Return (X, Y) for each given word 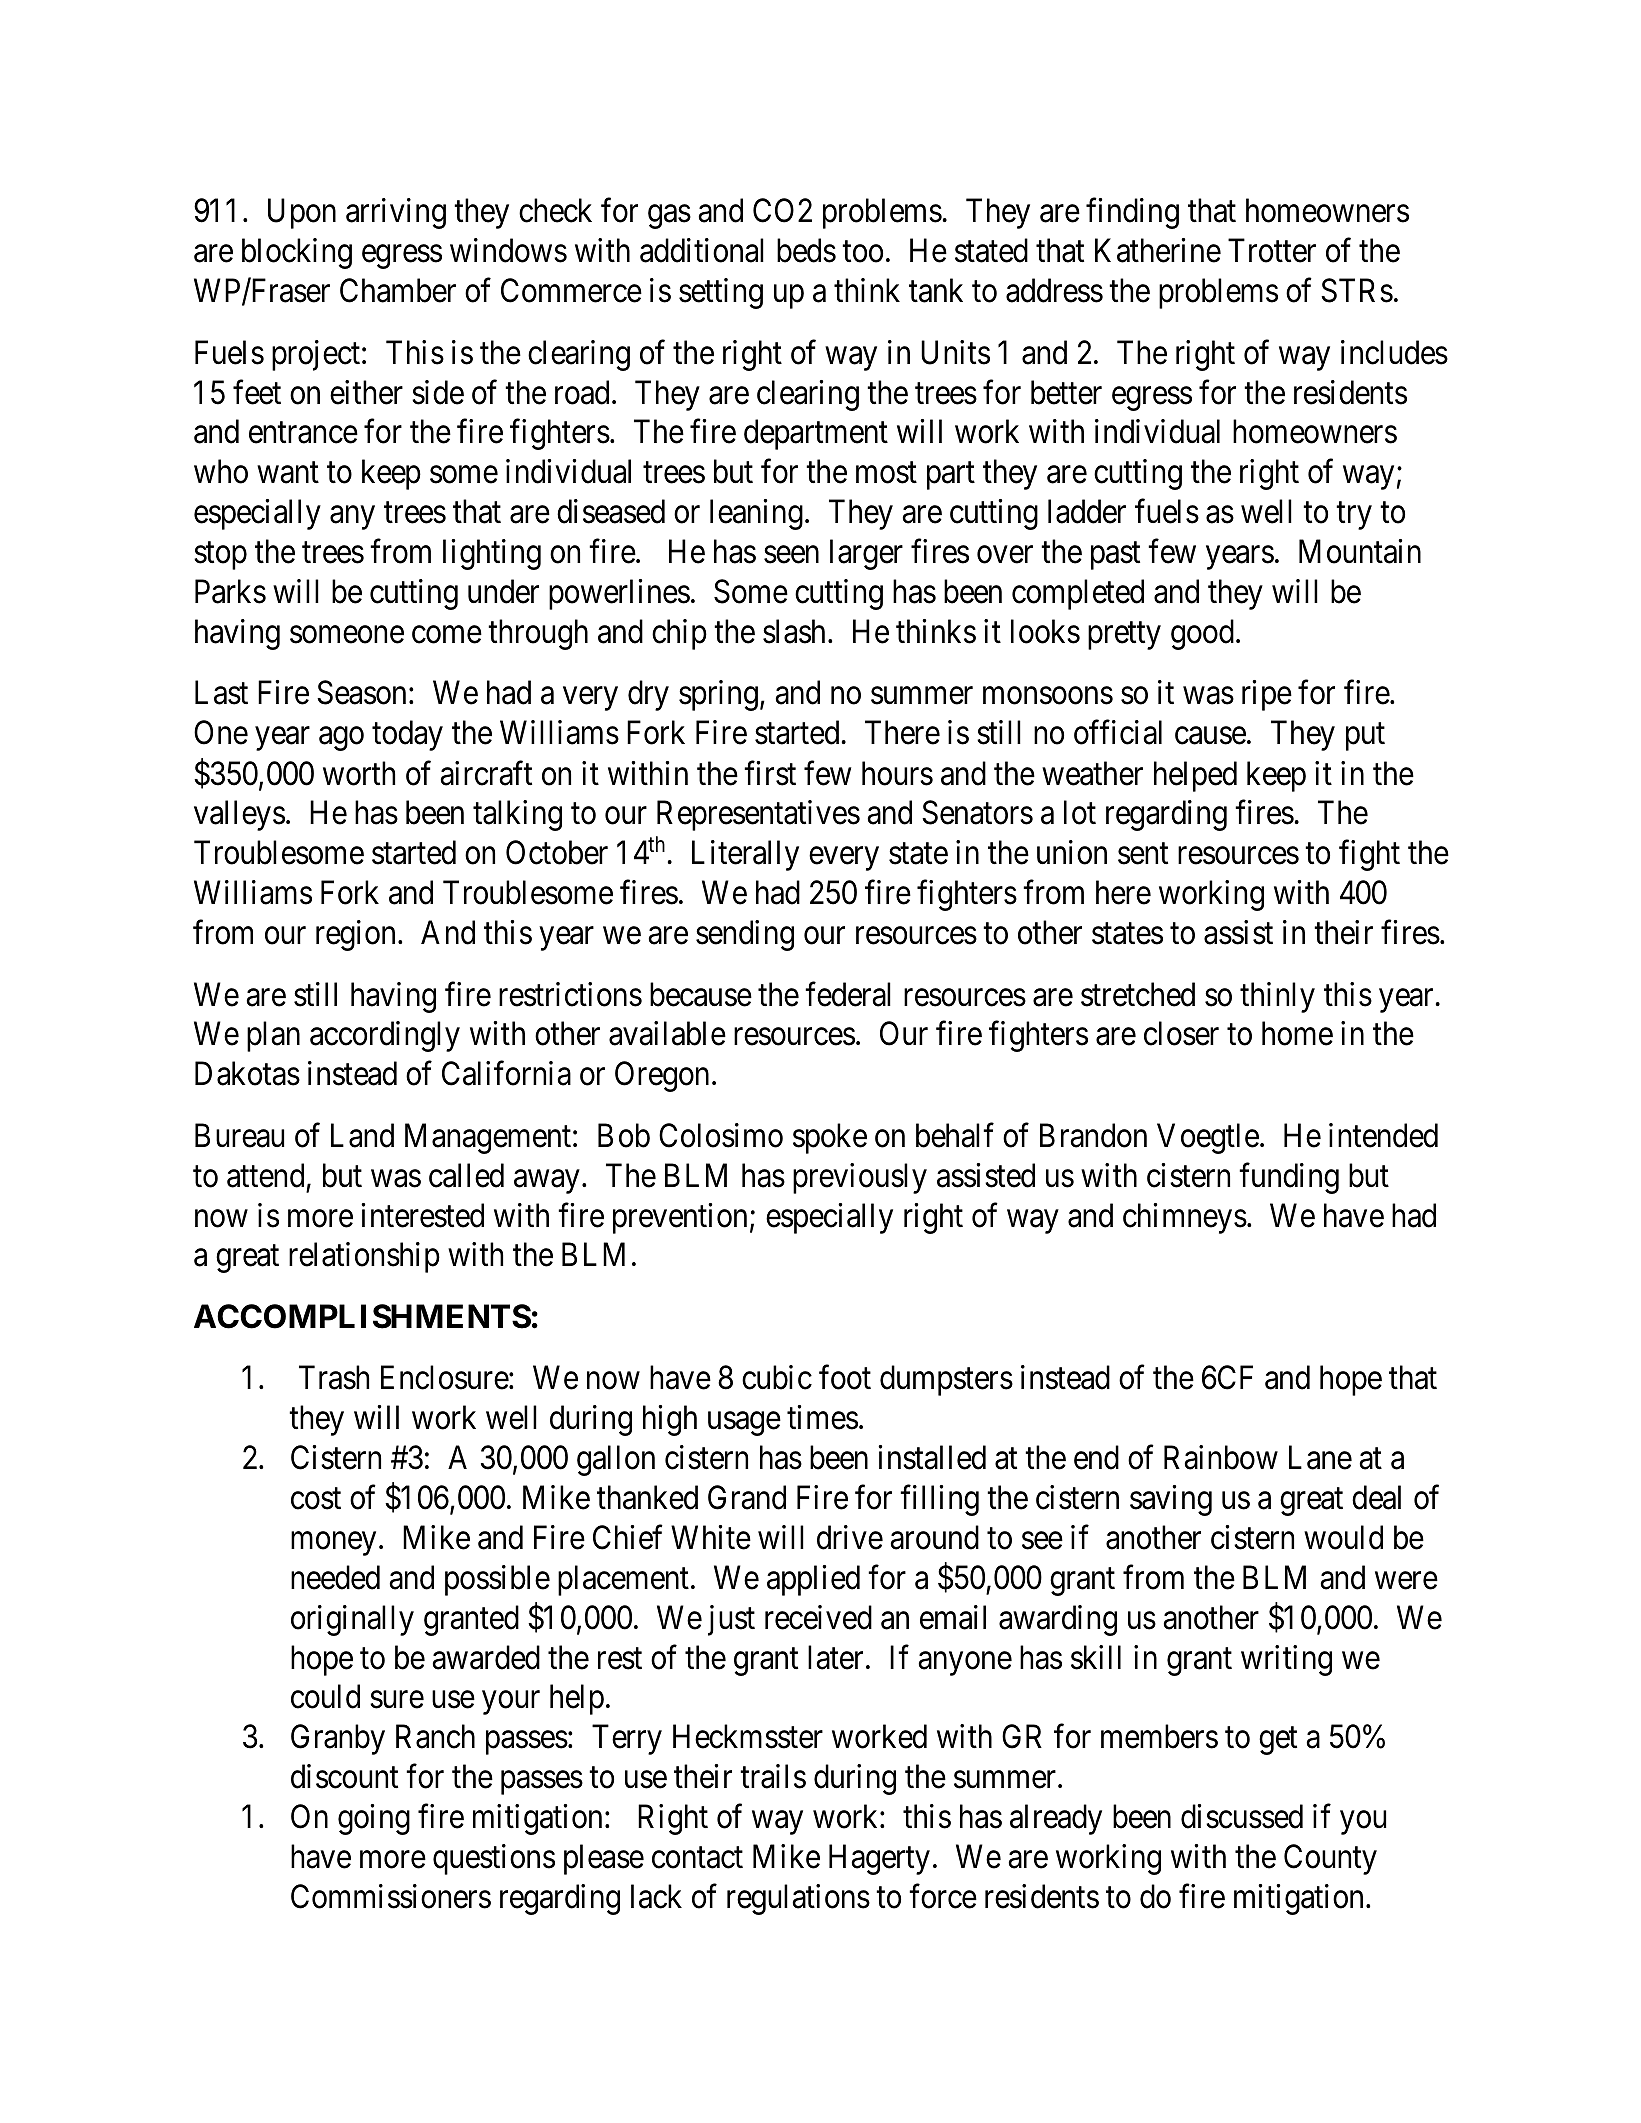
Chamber (398, 290)
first (770, 773)
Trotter (1272, 251)
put (1365, 737)
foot (845, 1377)
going (374, 1820)
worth (359, 773)
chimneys (1185, 1218)
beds (806, 250)
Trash (334, 1377)
